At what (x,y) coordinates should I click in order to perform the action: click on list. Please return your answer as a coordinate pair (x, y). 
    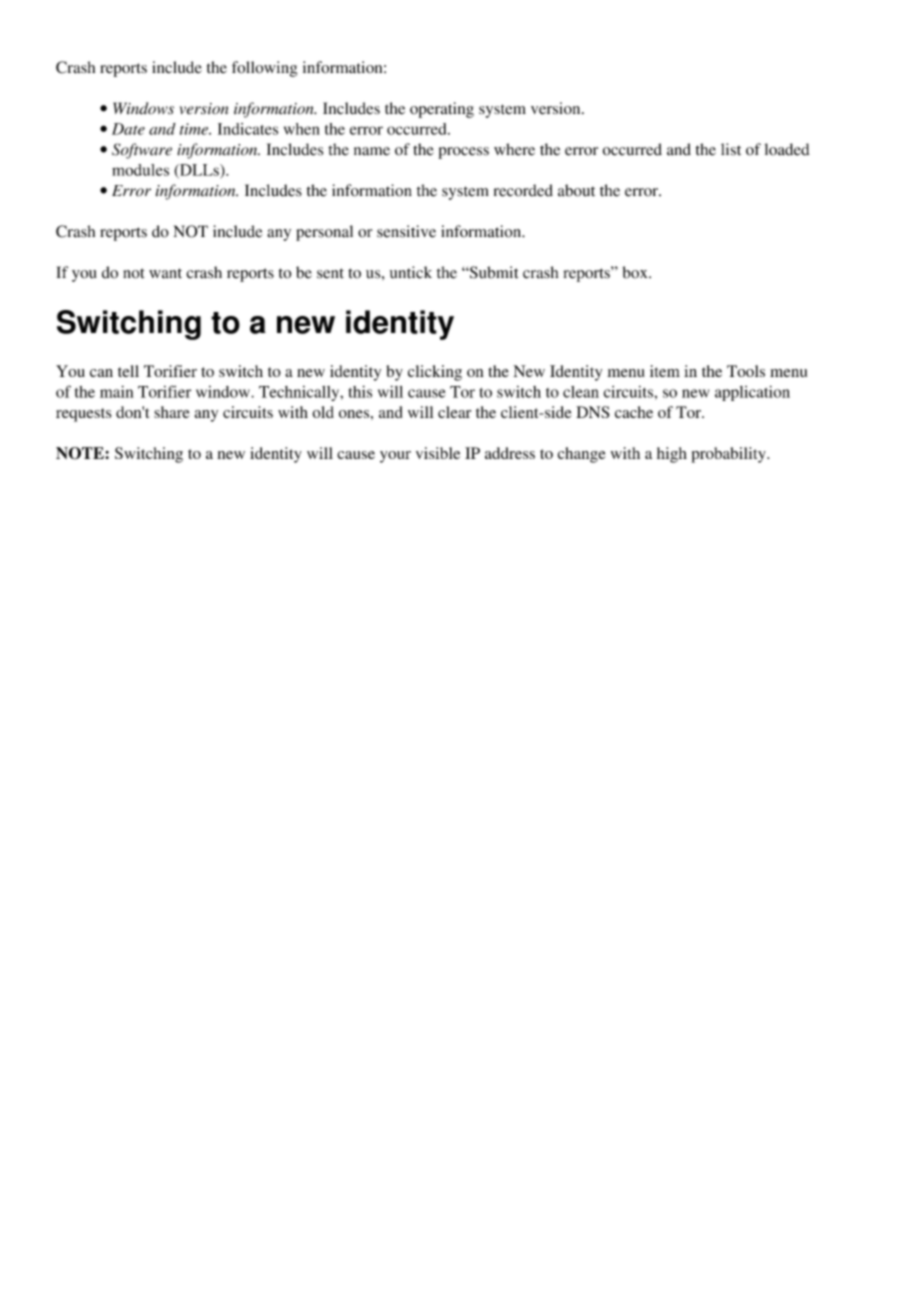
    Looking at the image, I should click on (731, 149).
